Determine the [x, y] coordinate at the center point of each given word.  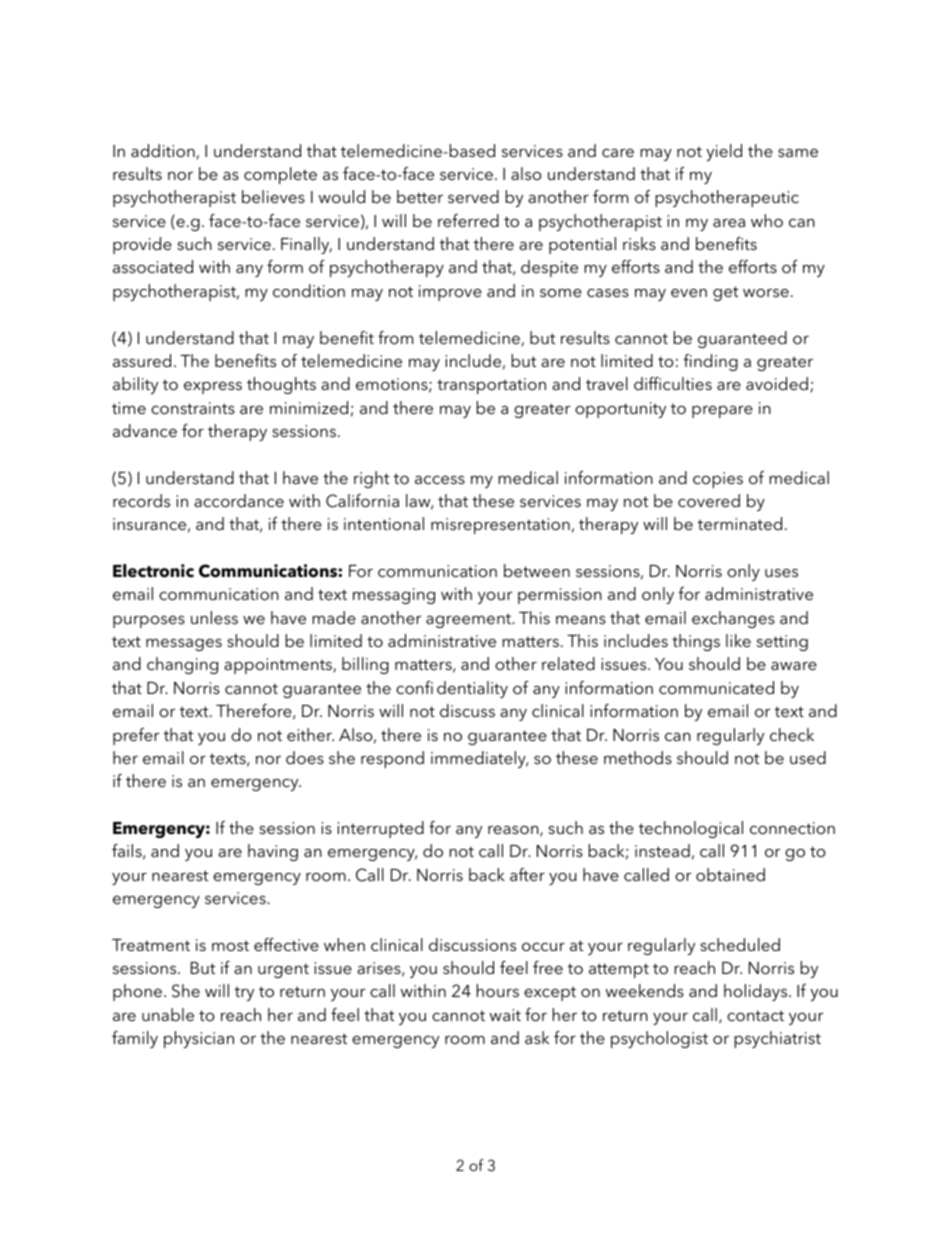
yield [724, 152]
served [473, 196]
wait [505, 1015]
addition [164, 151]
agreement [470, 621]
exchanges [733, 619]
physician [199, 1039]
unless [214, 617]
